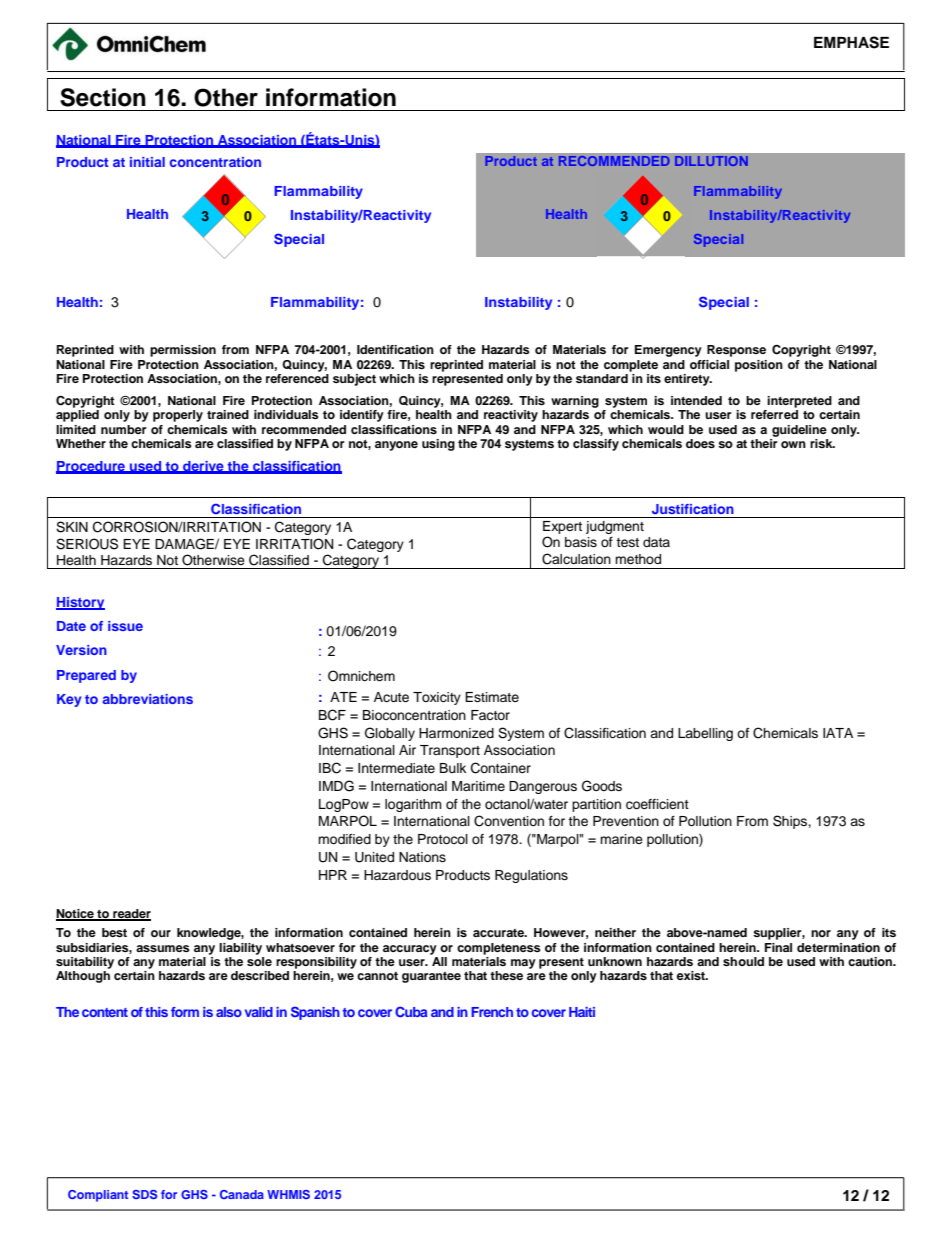 This image has width=952, height=1233. I want to click on using, so click(438, 445).
